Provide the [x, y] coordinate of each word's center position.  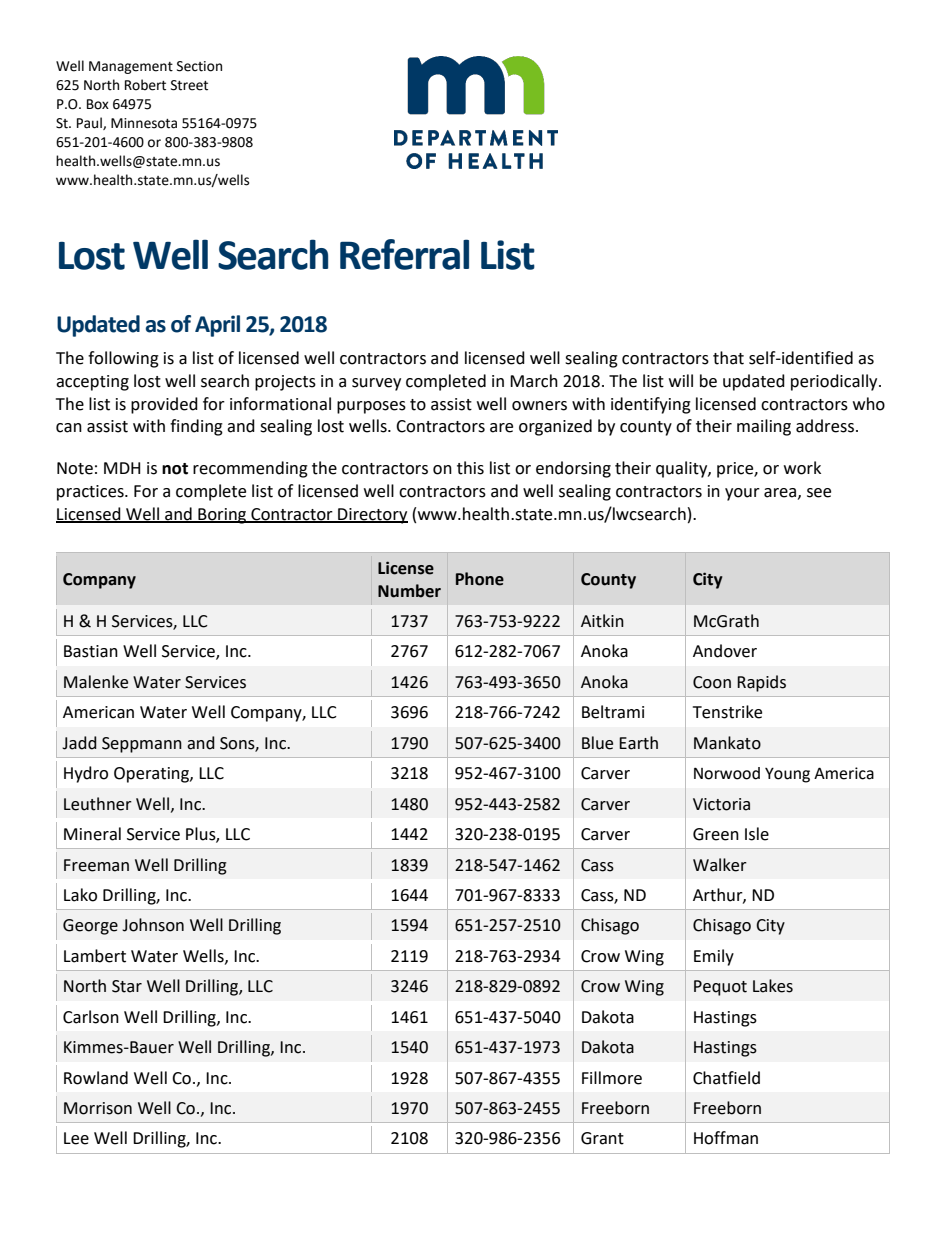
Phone [480, 579]
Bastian [91, 651]
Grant [602, 1138]
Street [189, 85]
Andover [725, 651]
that [728, 358]
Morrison [98, 1108]
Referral [404, 254]
